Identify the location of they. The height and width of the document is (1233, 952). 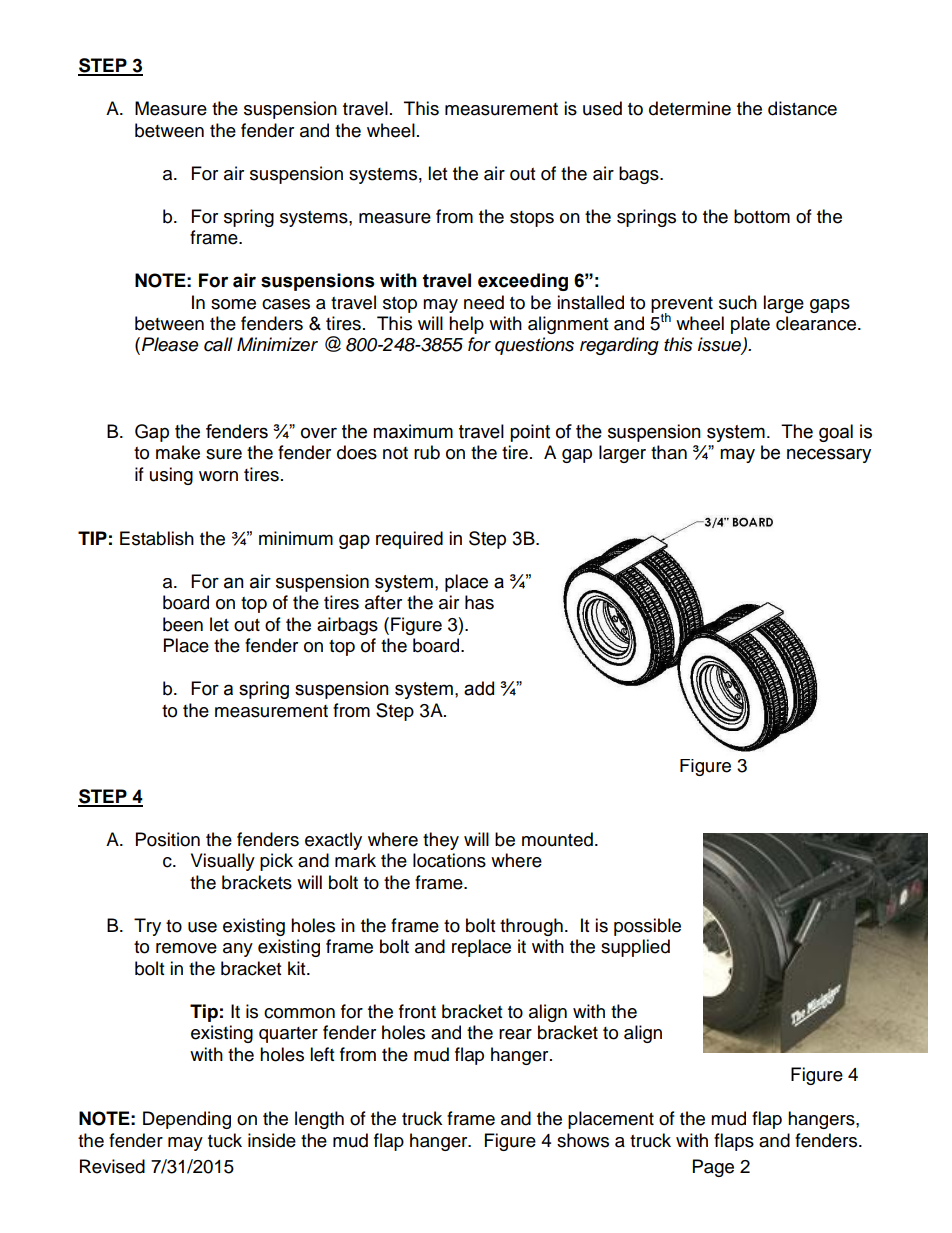
(441, 841).
